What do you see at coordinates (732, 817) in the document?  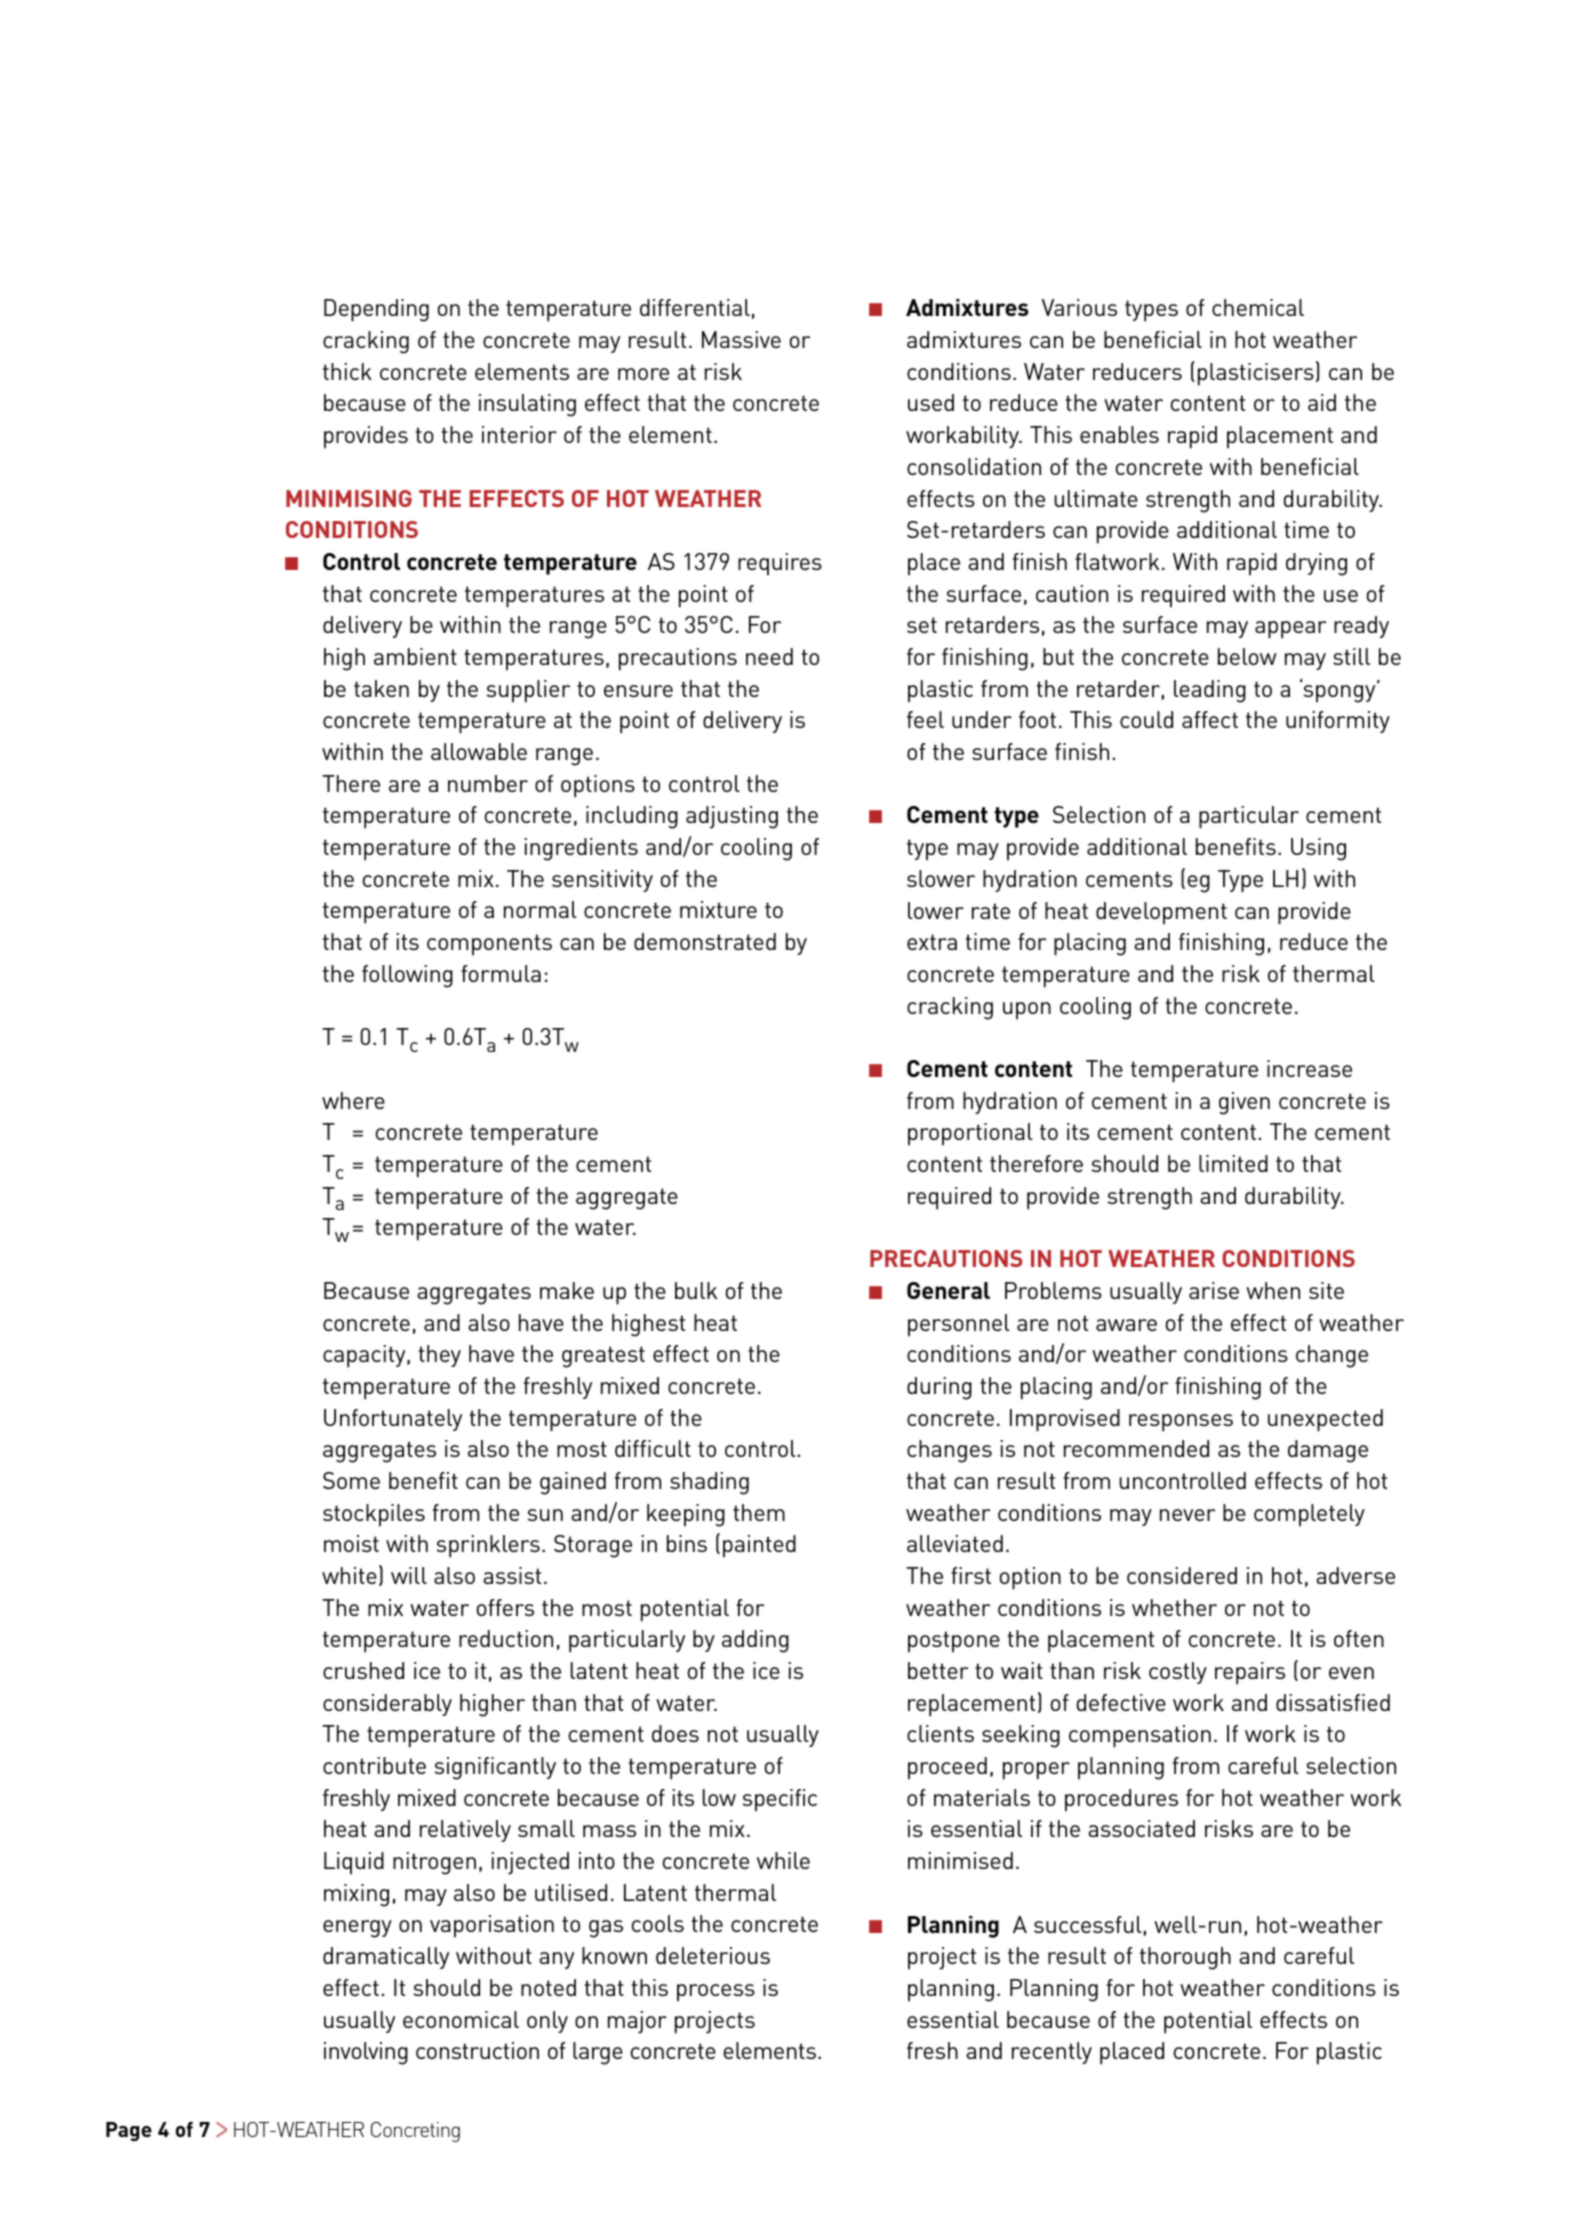 I see `adjusting` at bounding box center [732, 817].
